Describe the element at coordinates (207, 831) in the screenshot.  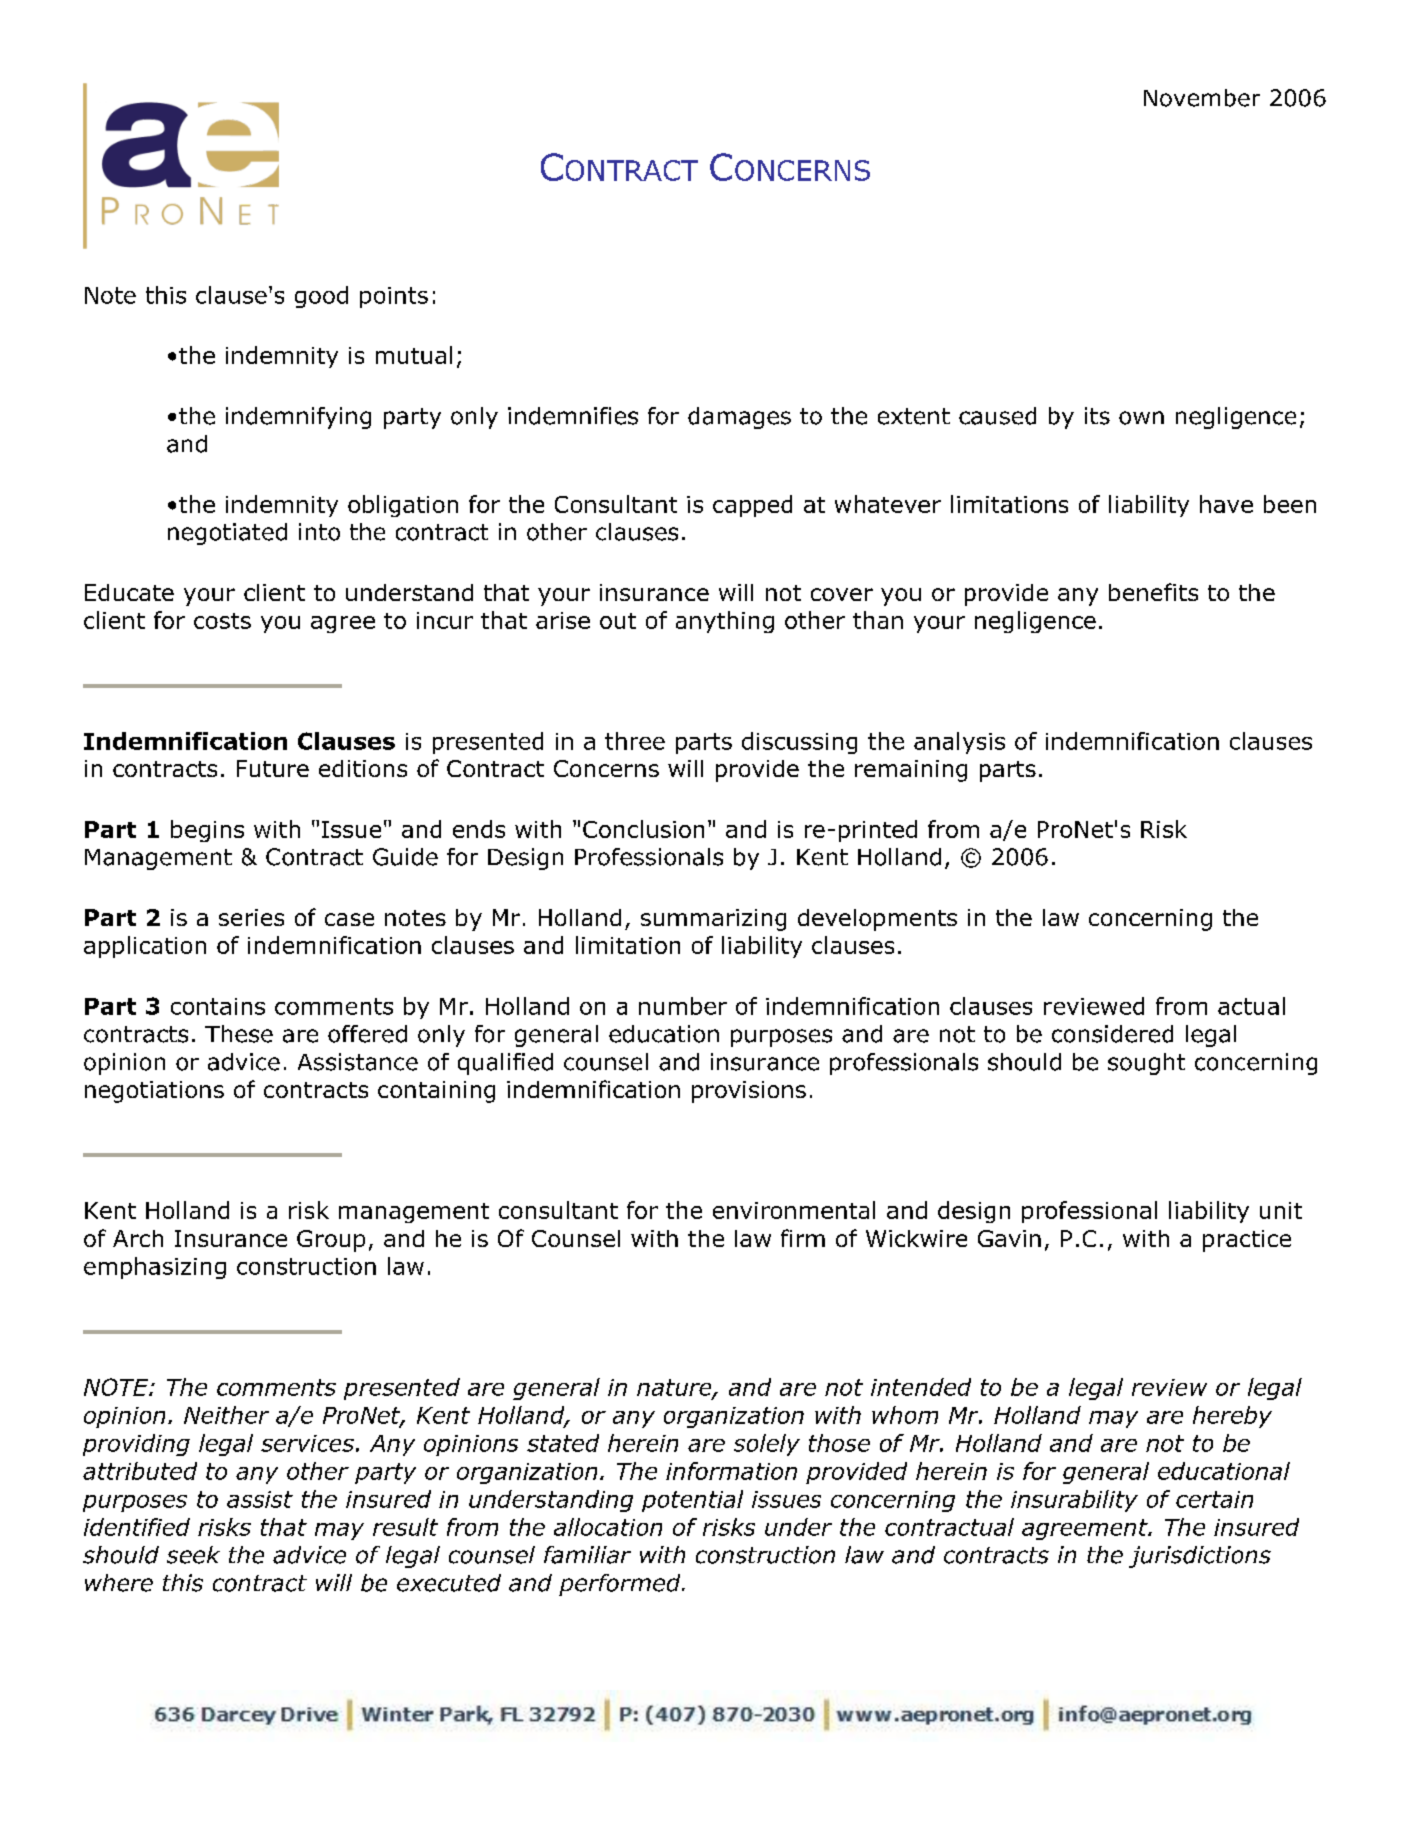
I see `begins` at that location.
